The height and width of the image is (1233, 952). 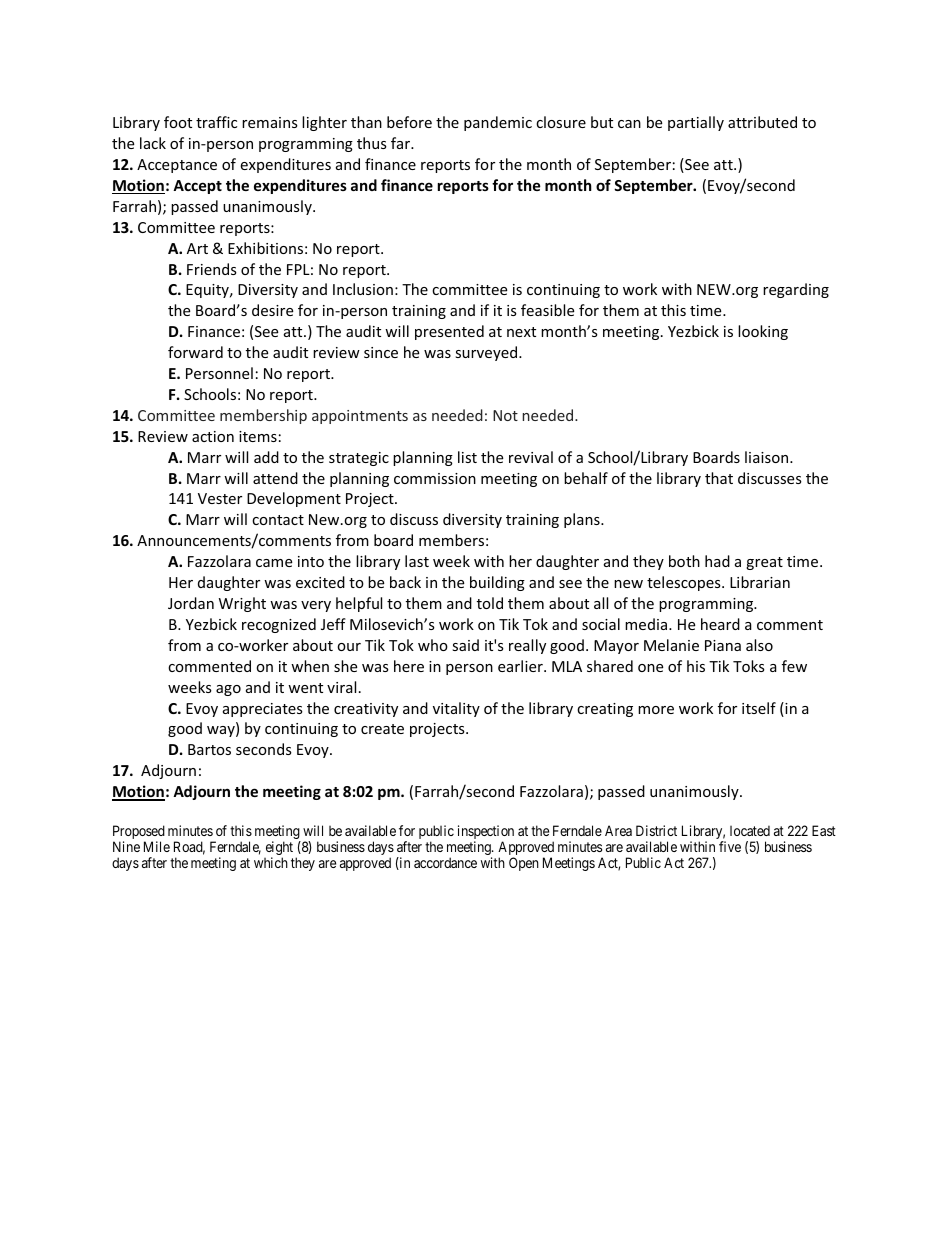 I want to click on heard, so click(x=720, y=624).
